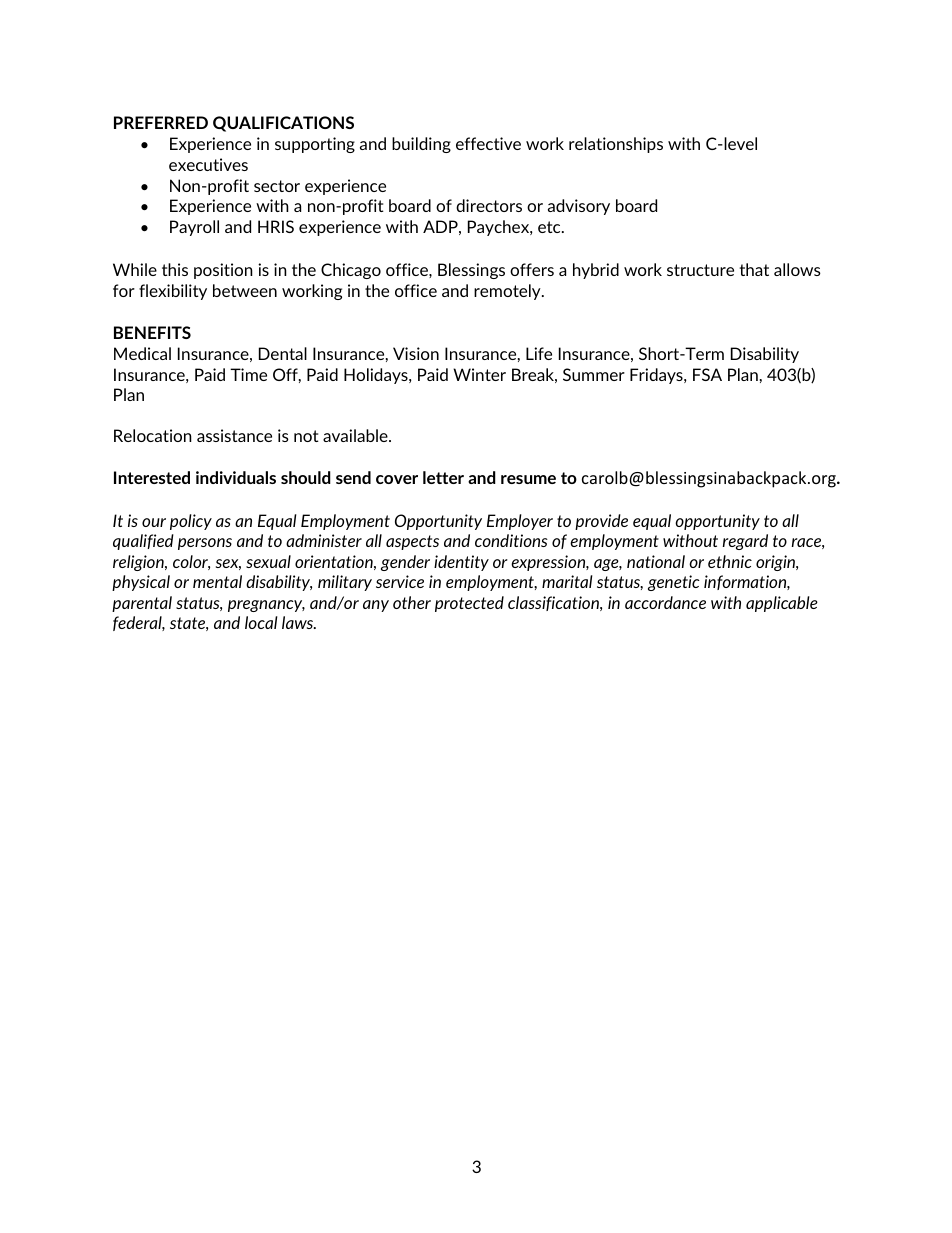 The image size is (952, 1233). Describe the element at coordinates (161, 122) in the screenshot. I see `PREFERRED` at that location.
